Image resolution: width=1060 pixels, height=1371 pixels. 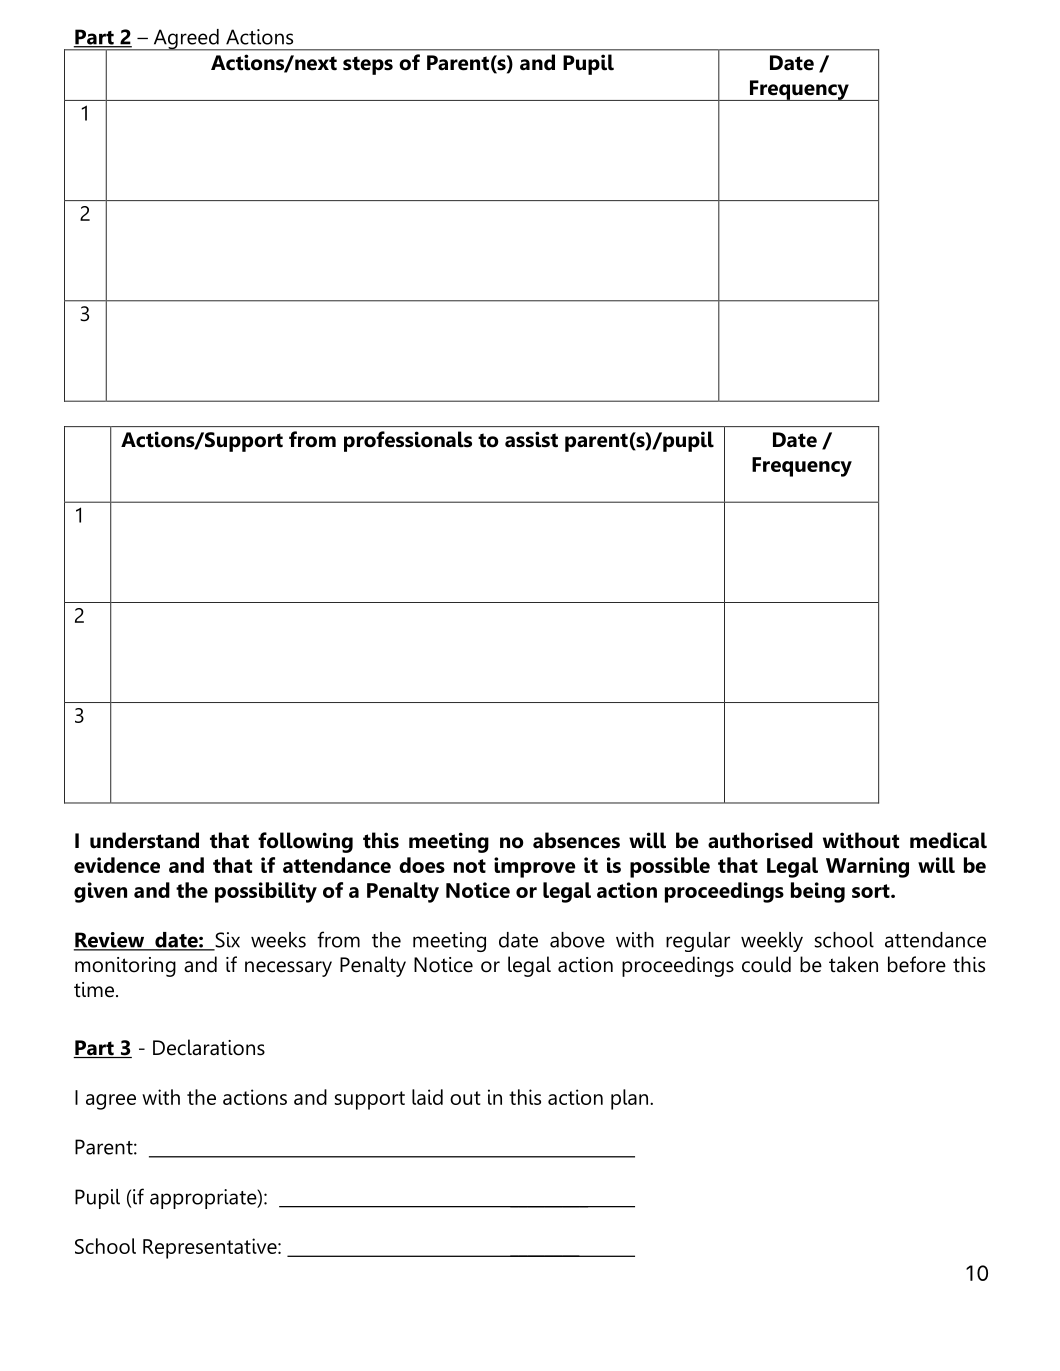 What do you see at coordinates (853, 964) in the document?
I see `taken` at bounding box center [853, 964].
